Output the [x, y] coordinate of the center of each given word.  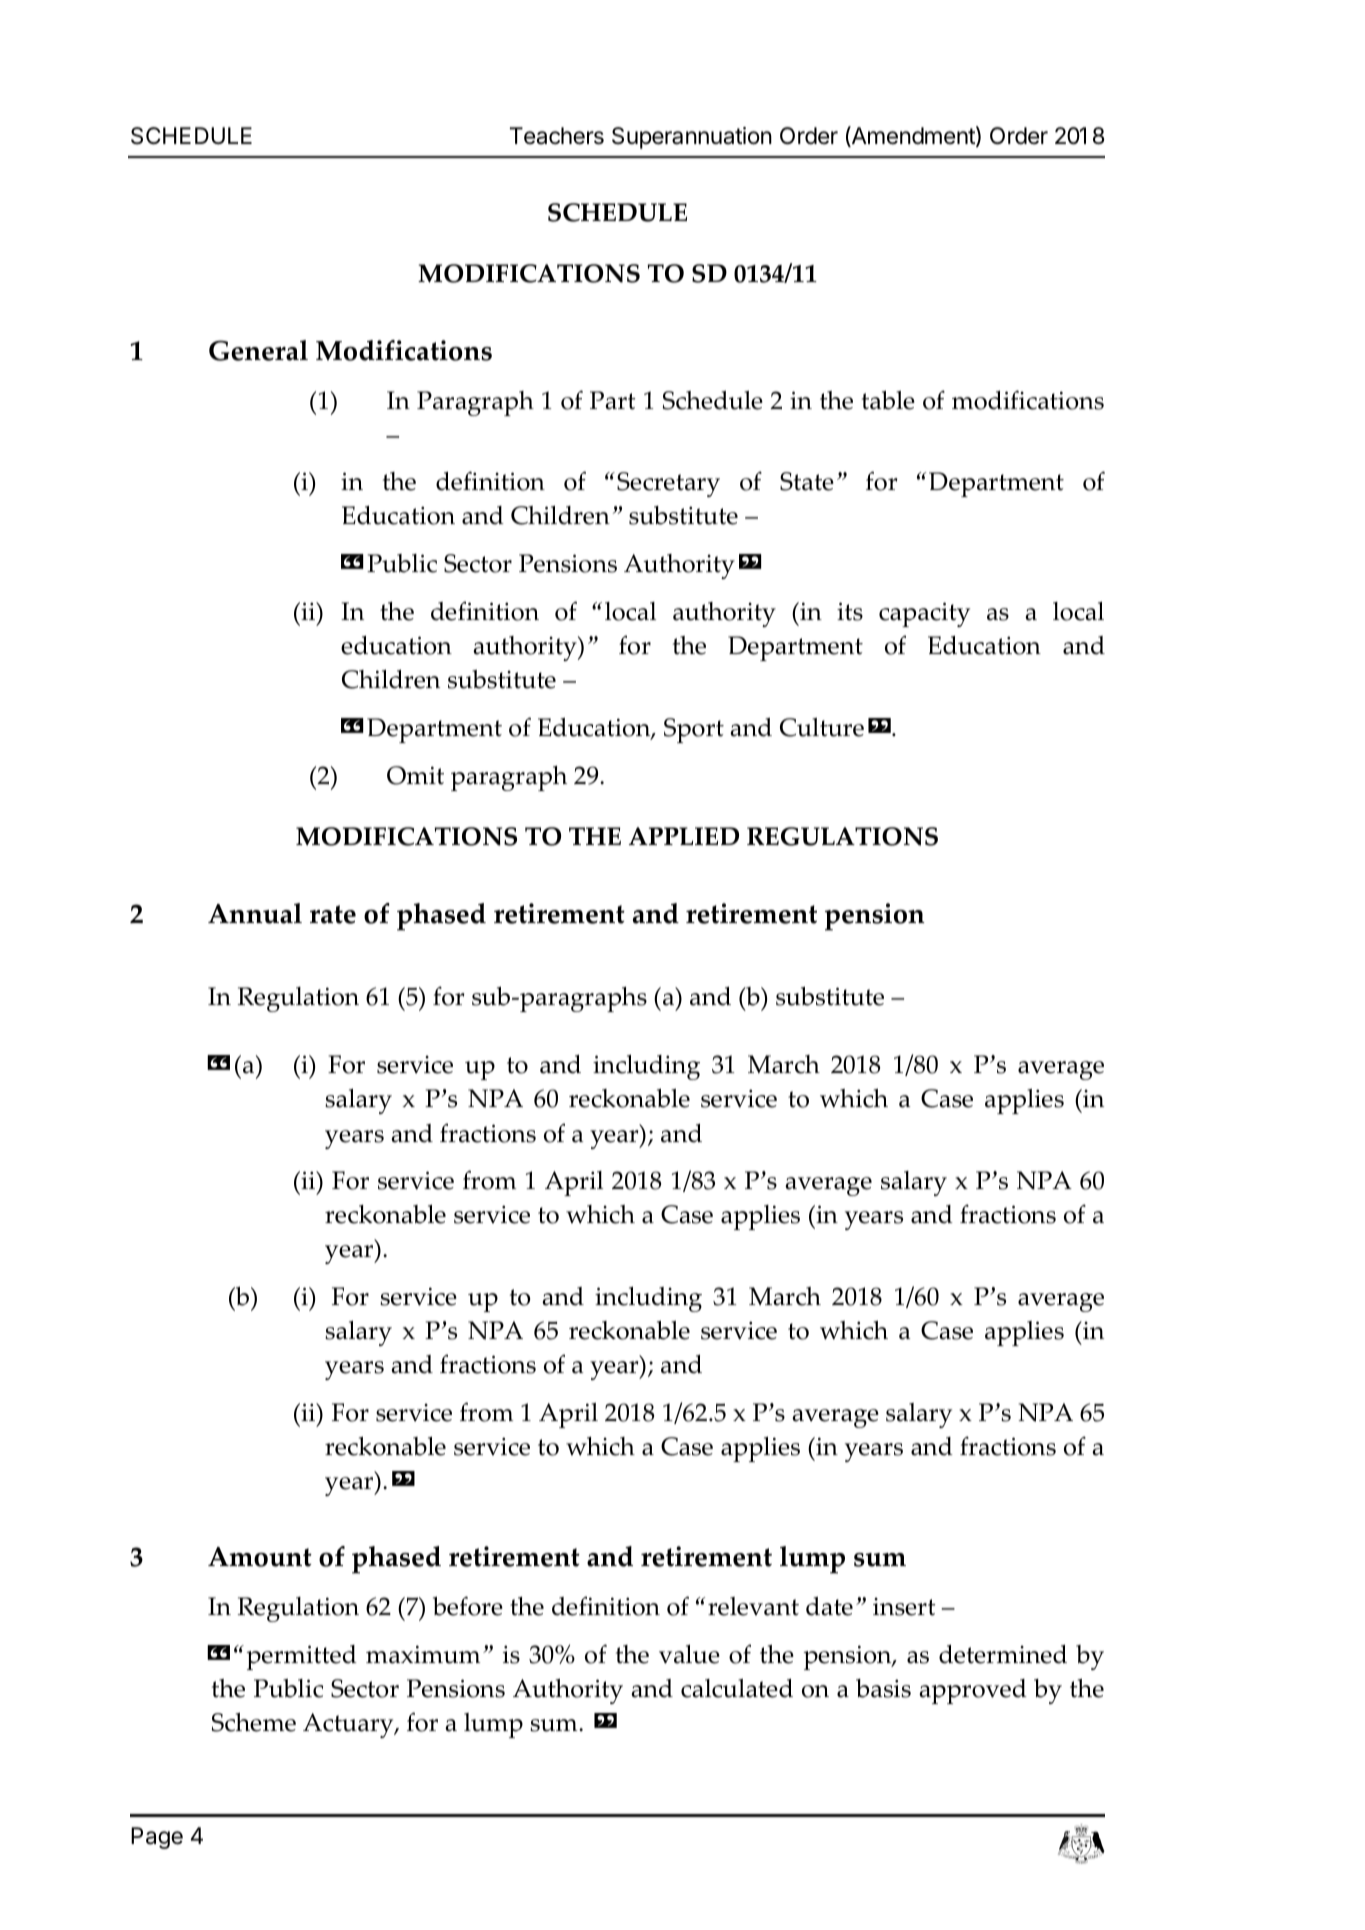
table [888, 400]
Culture [822, 727]
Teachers [557, 136]
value [689, 1654]
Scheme [254, 1722]
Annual [255, 913]
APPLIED [684, 836]
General [258, 350]
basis [883, 1688]
